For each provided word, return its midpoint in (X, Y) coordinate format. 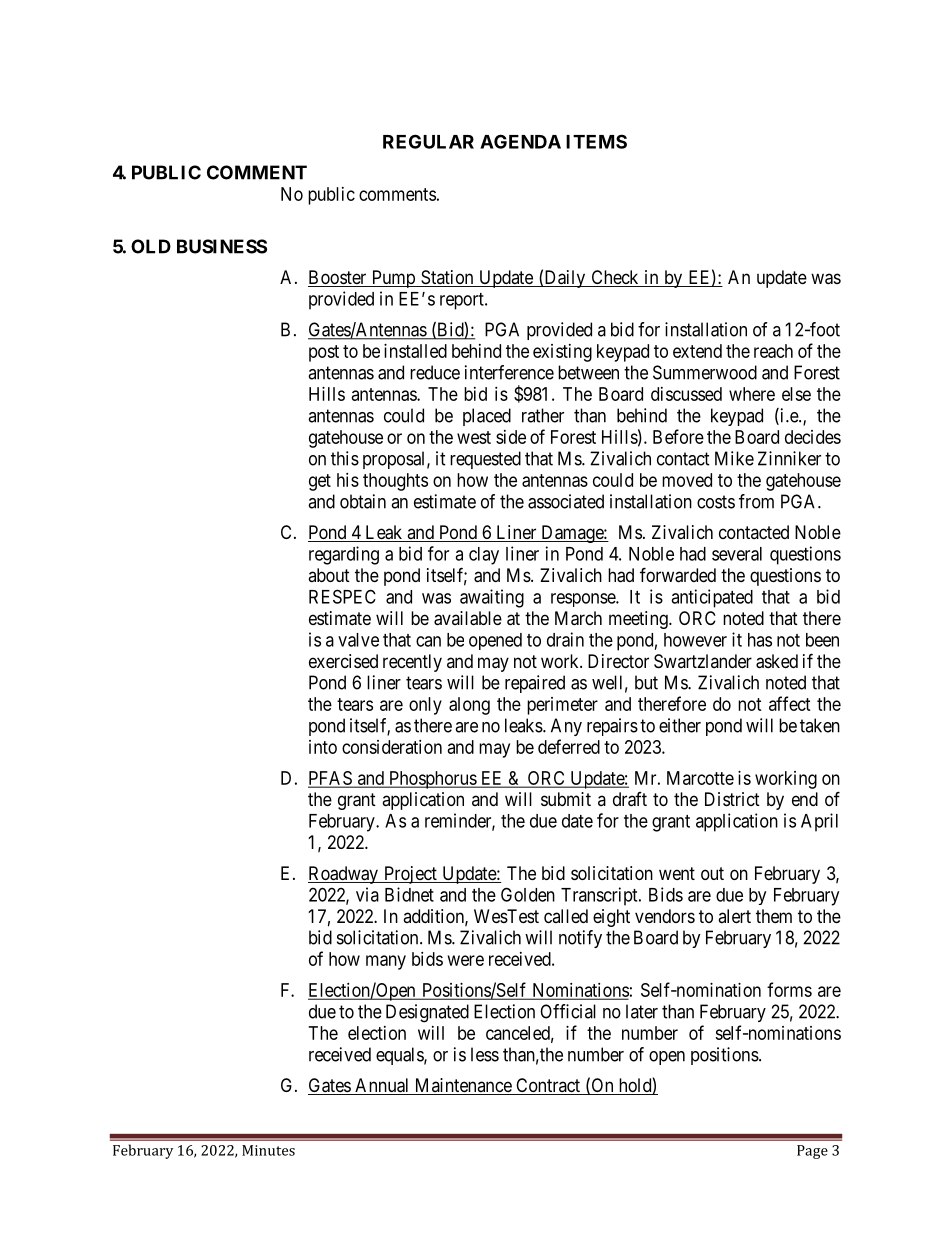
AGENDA (520, 141)
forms (789, 989)
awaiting (492, 598)
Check (615, 278)
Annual (382, 1086)
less (485, 1054)
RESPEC (342, 596)
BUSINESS (222, 246)
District (732, 799)
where (752, 394)
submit (566, 799)
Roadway (344, 875)
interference (509, 372)
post (324, 353)
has (760, 640)
